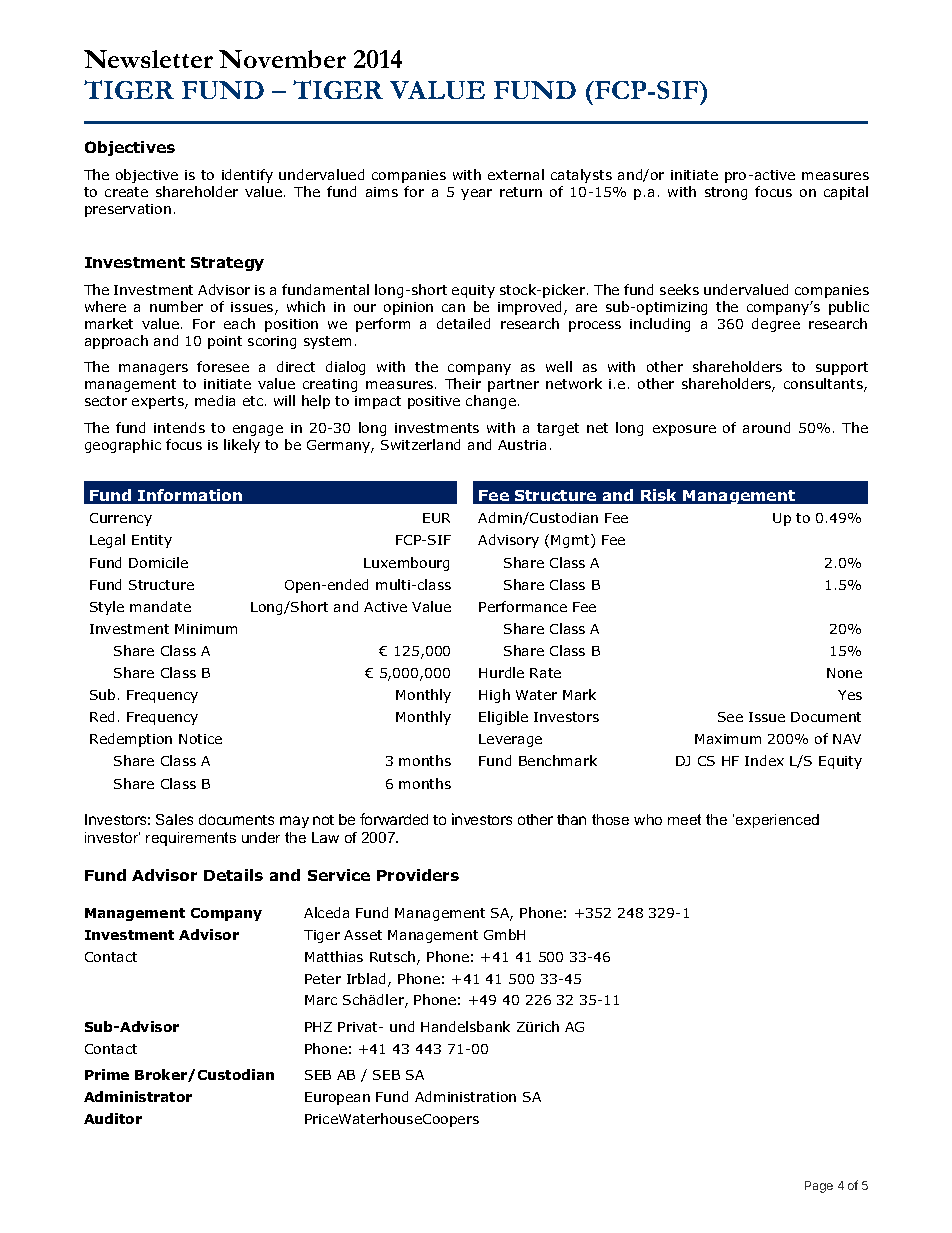 The image size is (952, 1233). What do you see at coordinates (777, 821) in the screenshot?
I see `experienced` at bounding box center [777, 821].
